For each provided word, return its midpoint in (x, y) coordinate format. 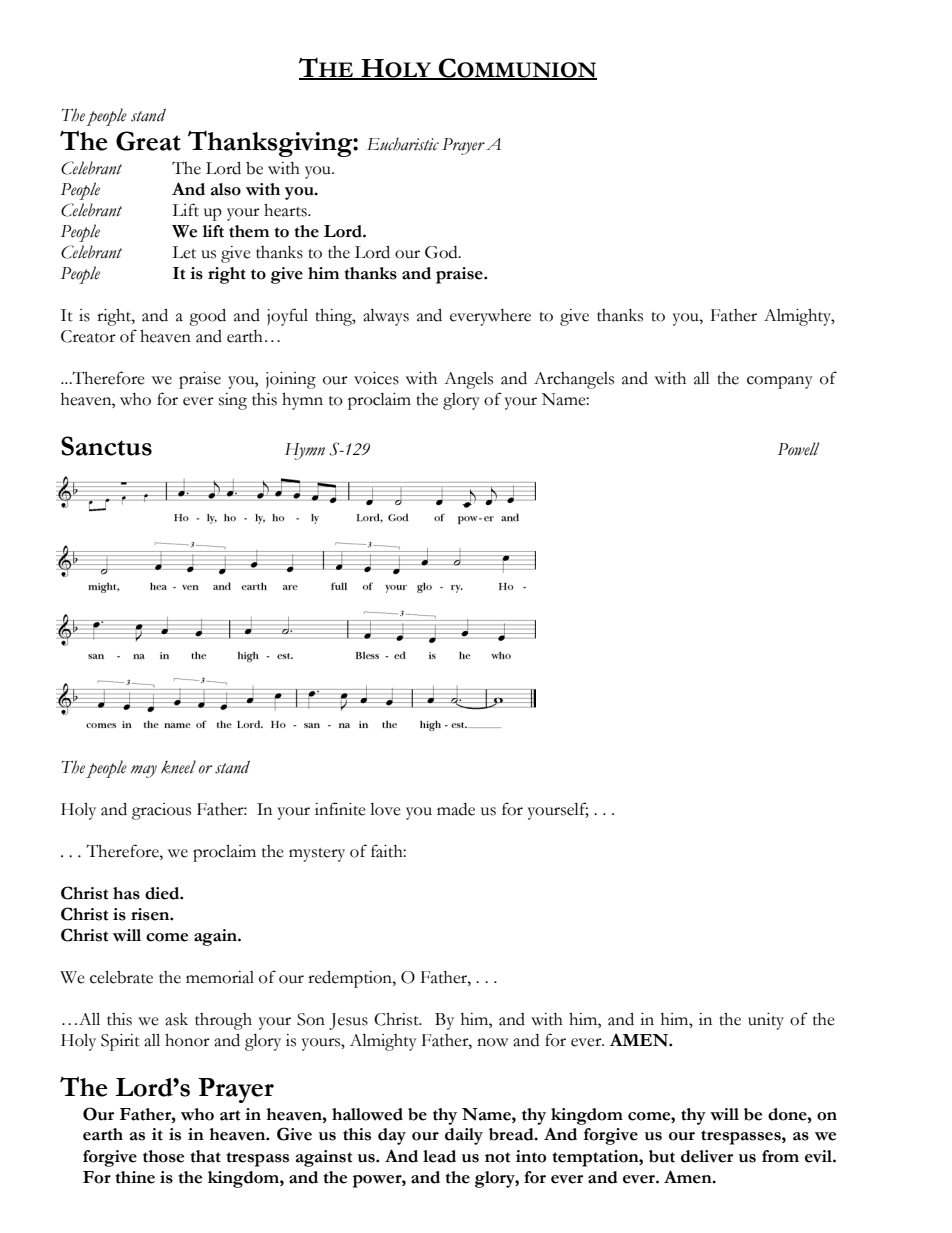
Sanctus (106, 446)
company (780, 382)
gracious (161, 811)
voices (376, 378)
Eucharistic (403, 144)
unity (766, 1021)
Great (148, 141)
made (456, 809)
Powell (799, 449)
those (163, 1156)
